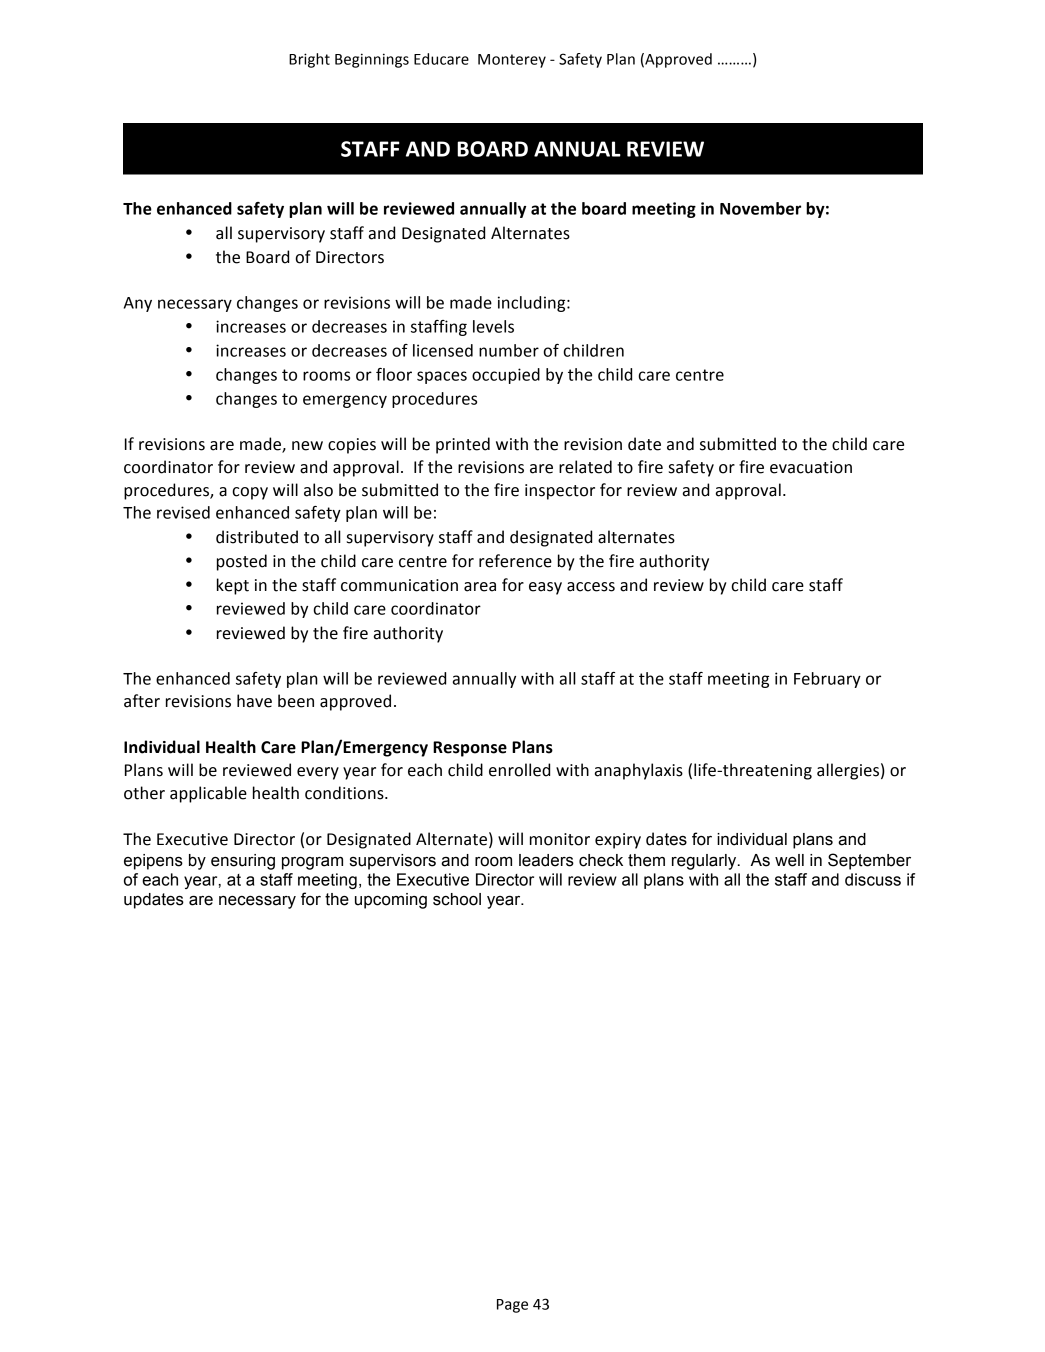 Image resolution: width=1045 pixels, height=1352 pixels. What do you see at coordinates (560, 492) in the page?
I see `inspector` at bounding box center [560, 492].
